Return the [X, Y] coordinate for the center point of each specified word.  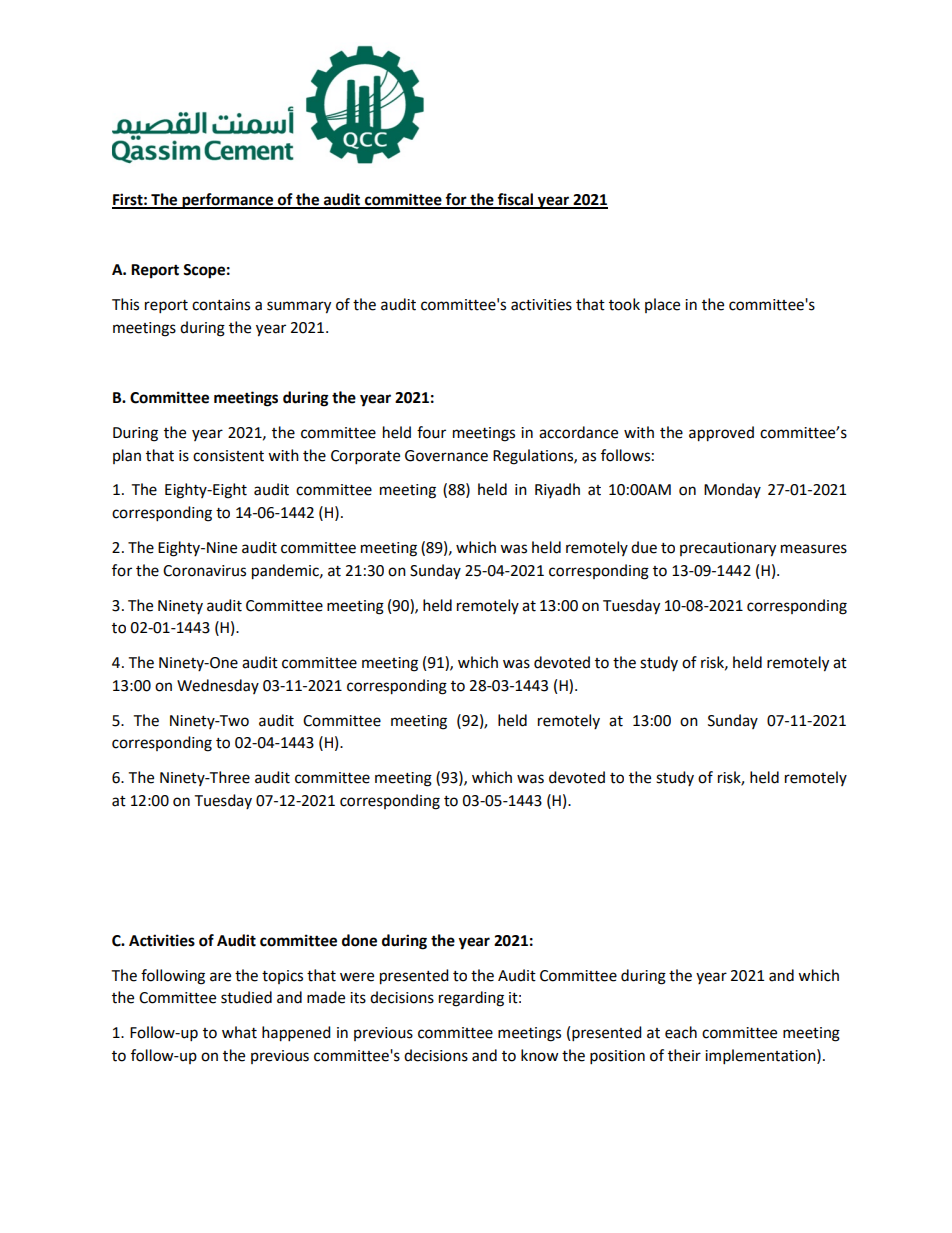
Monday [732, 490]
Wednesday [218, 686]
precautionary [728, 549]
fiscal [516, 200]
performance [228, 201]
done [359, 940]
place [662, 305]
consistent [228, 456]
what [239, 1032]
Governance [446, 456]
